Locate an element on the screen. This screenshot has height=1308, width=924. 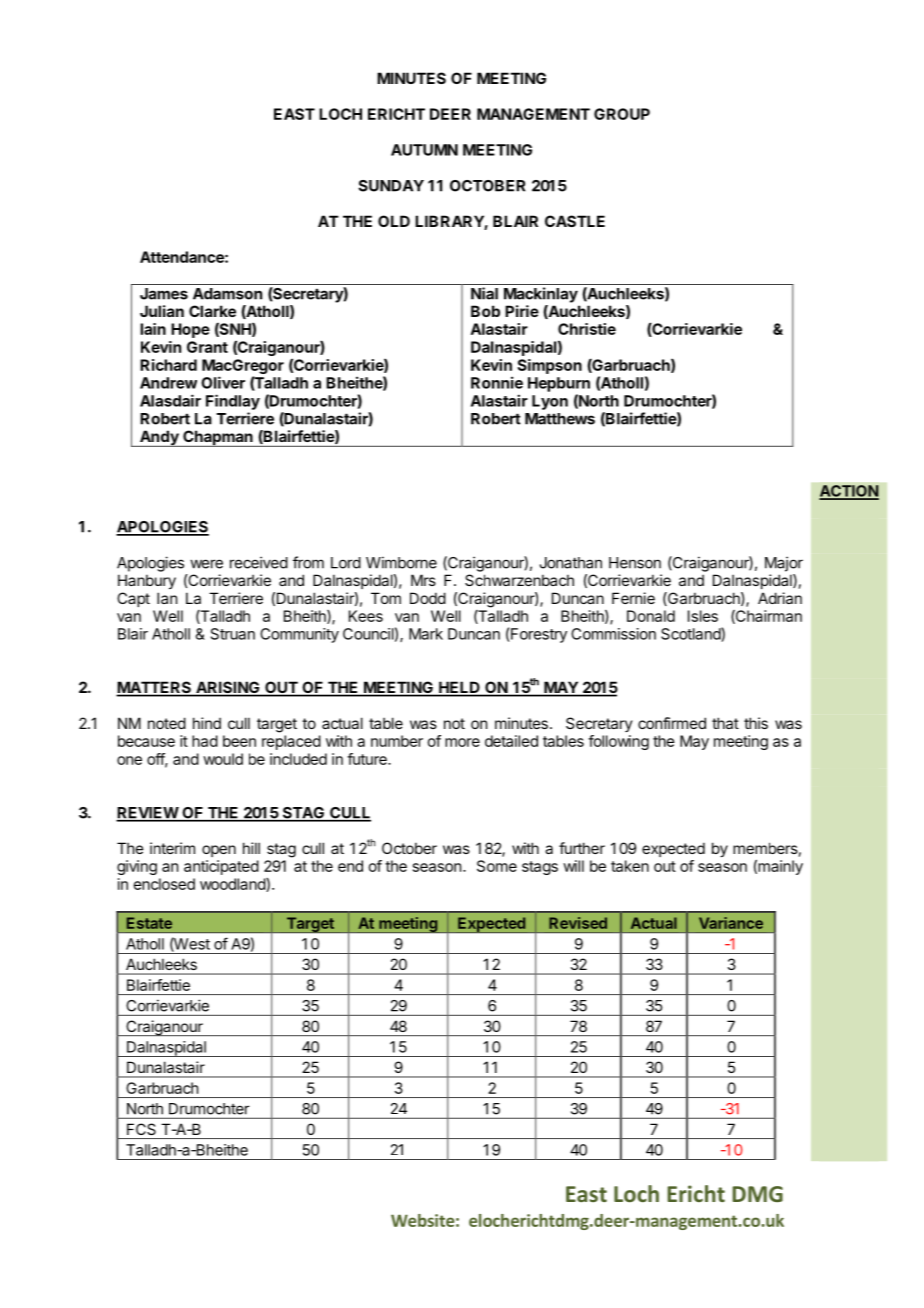
Grant is located at coordinates (207, 347).
